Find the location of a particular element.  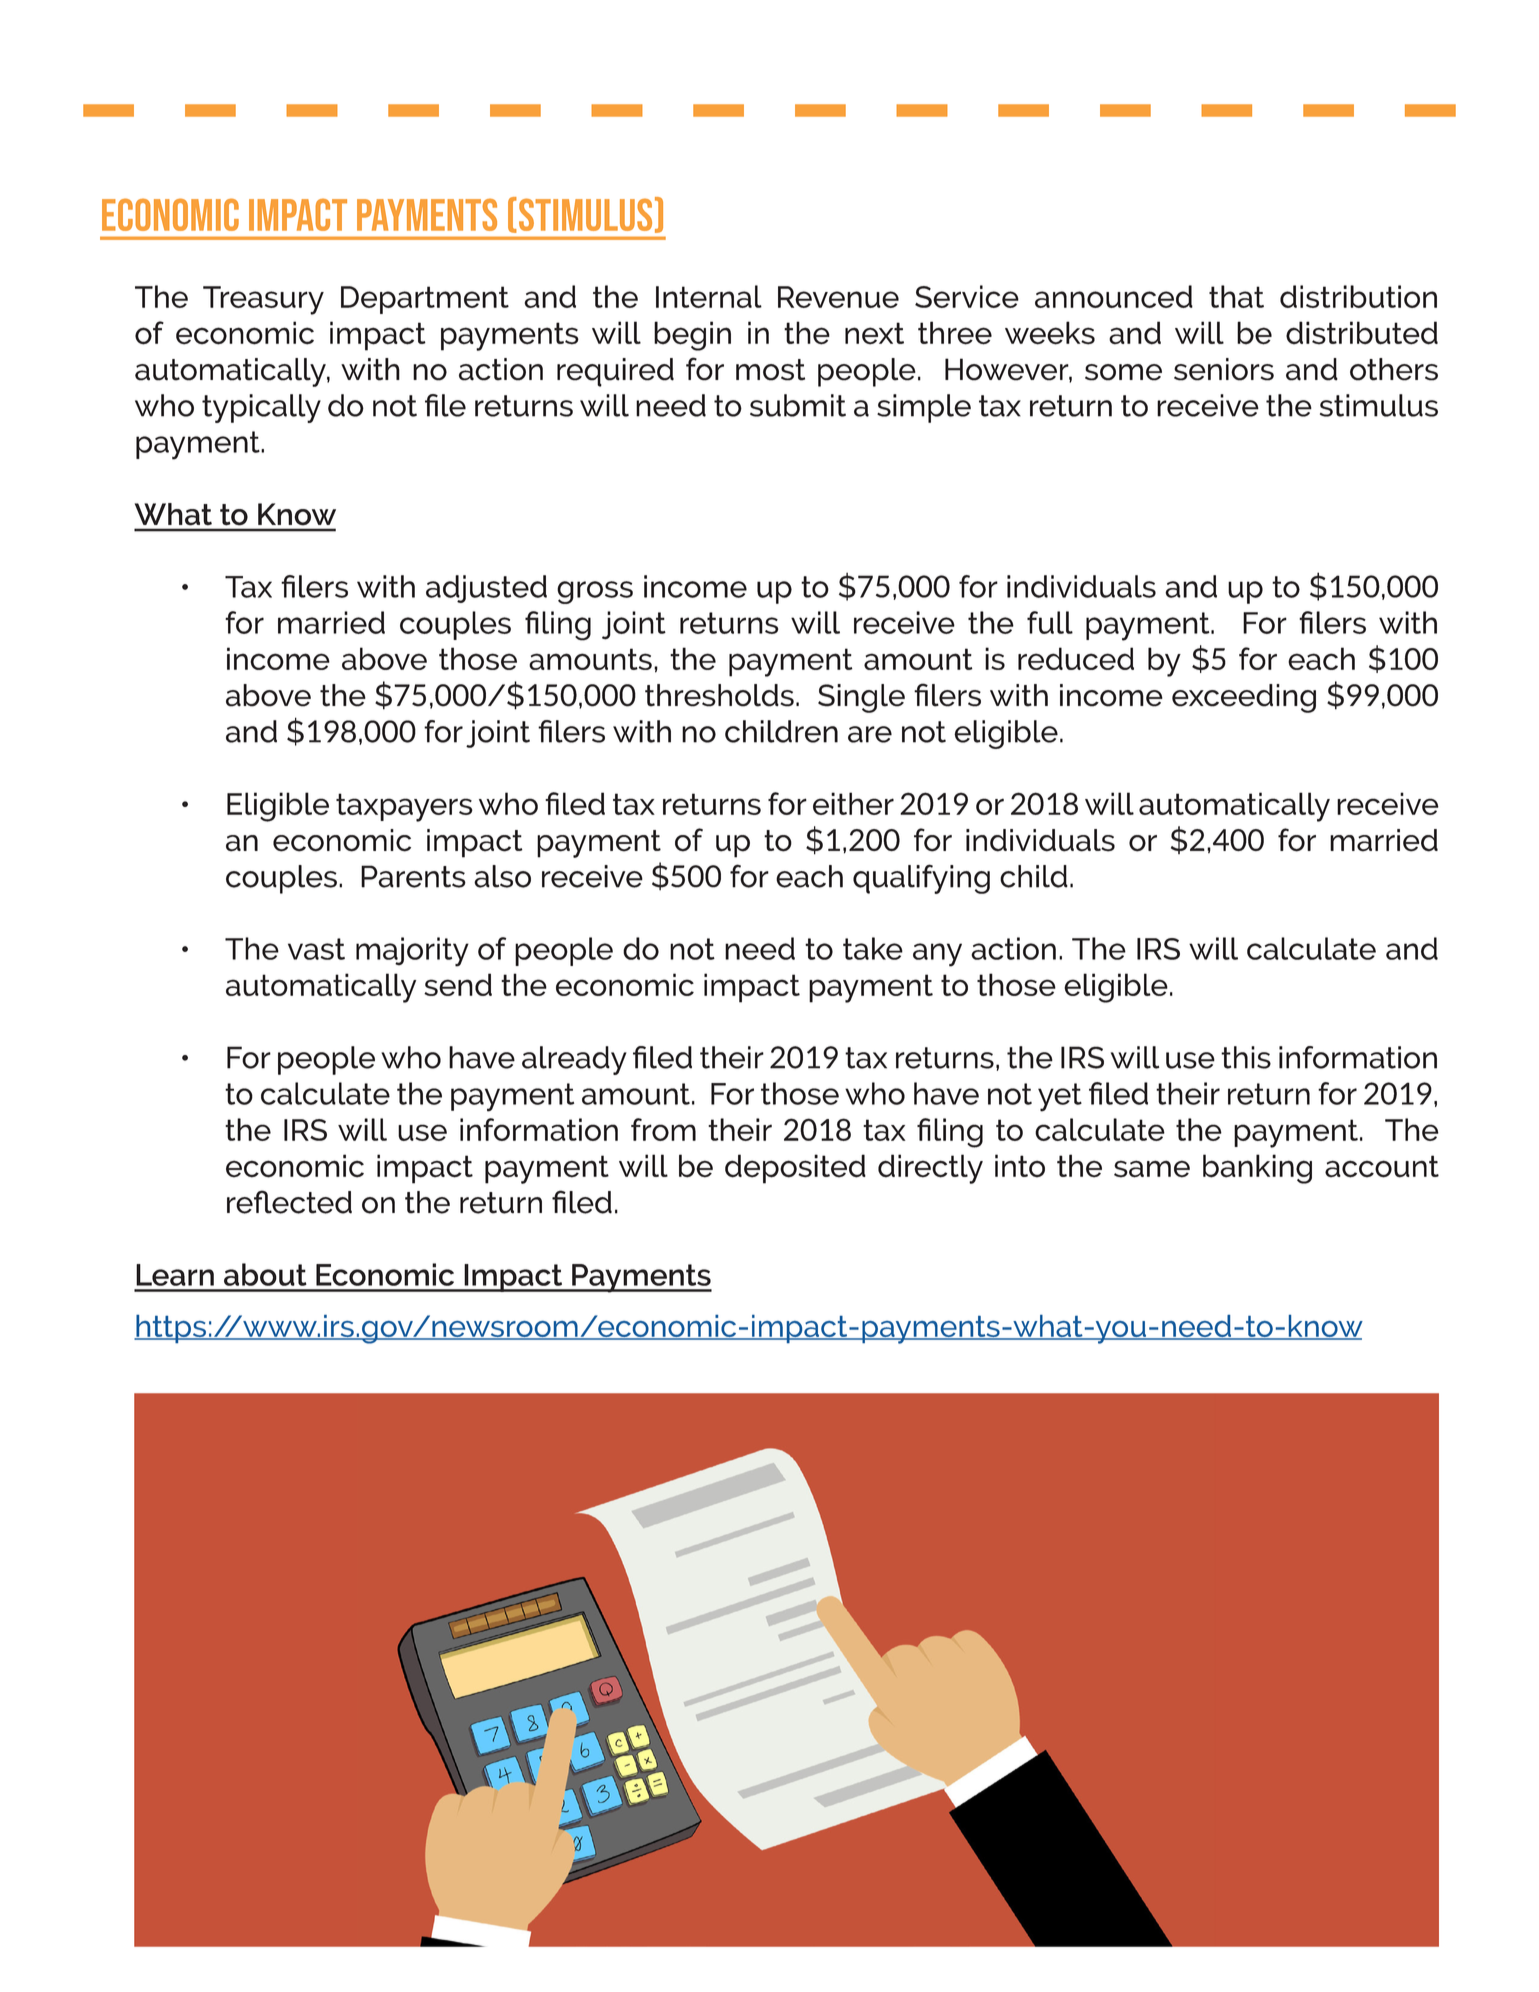

deposited is located at coordinates (795, 1169).
